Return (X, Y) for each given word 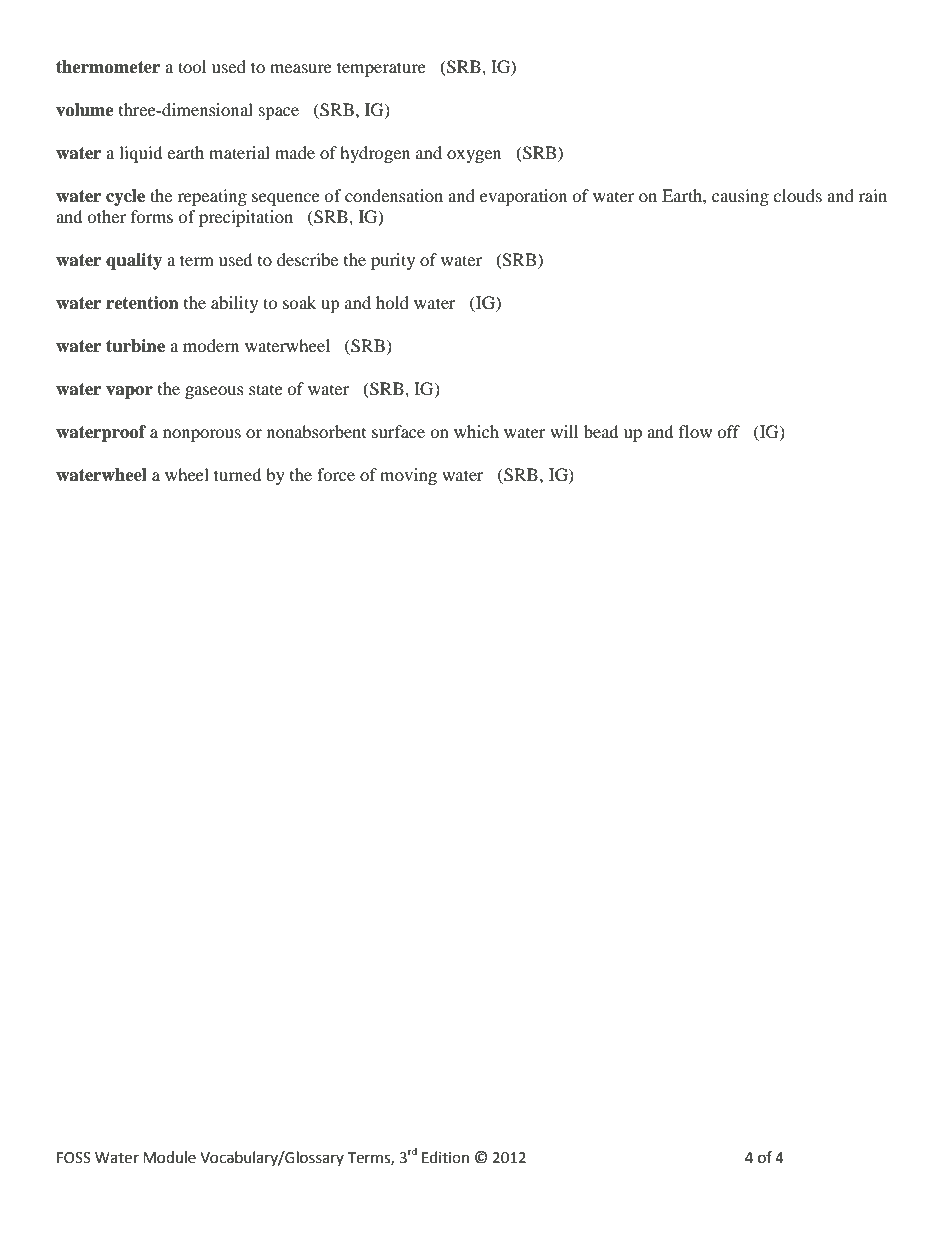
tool (192, 66)
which (476, 431)
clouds (797, 195)
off (728, 431)
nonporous (202, 435)
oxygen (474, 156)
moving (408, 476)
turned (238, 474)
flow (695, 431)
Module (169, 1157)
